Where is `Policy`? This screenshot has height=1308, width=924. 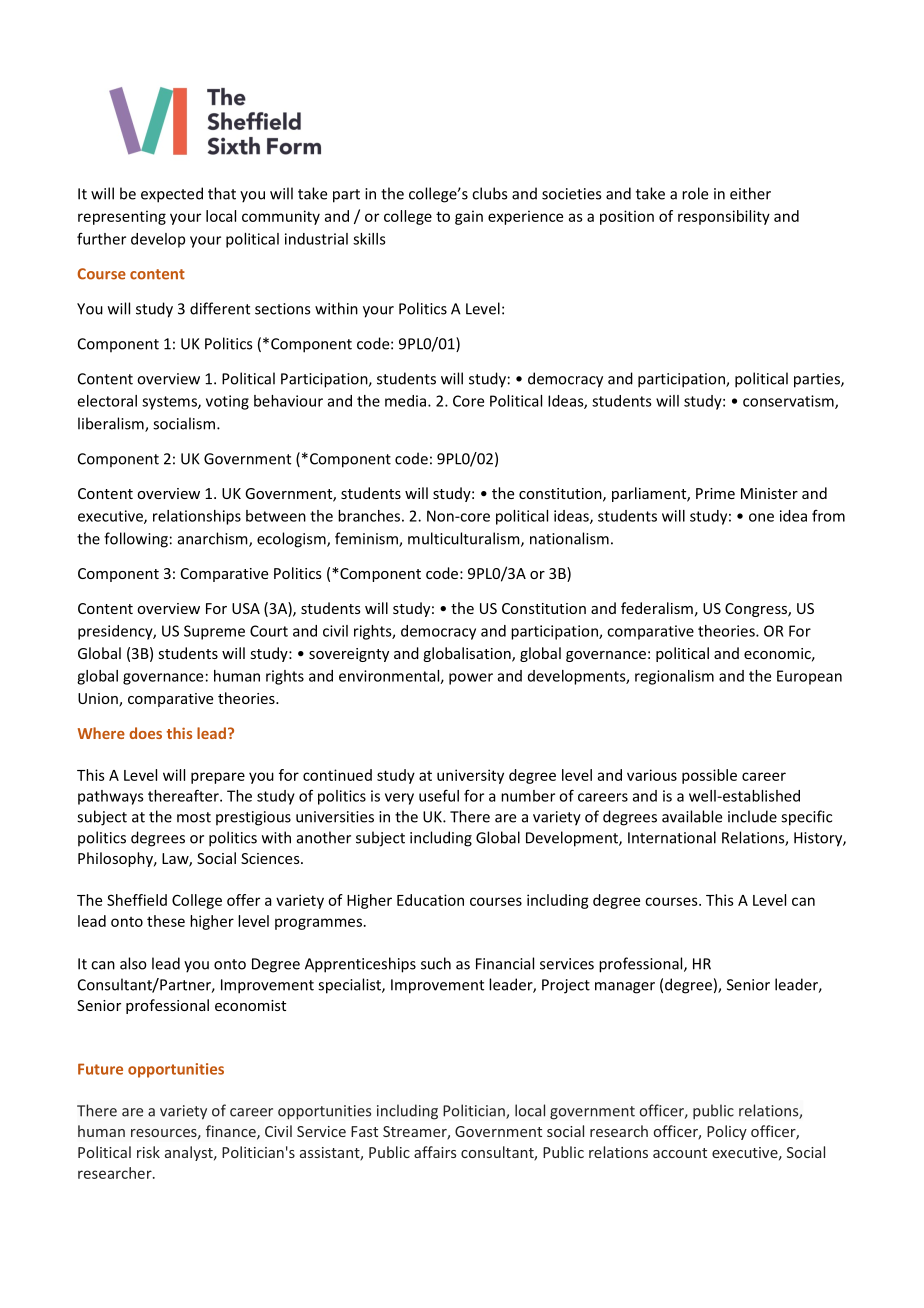
Policy is located at coordinates (727, 1132).
